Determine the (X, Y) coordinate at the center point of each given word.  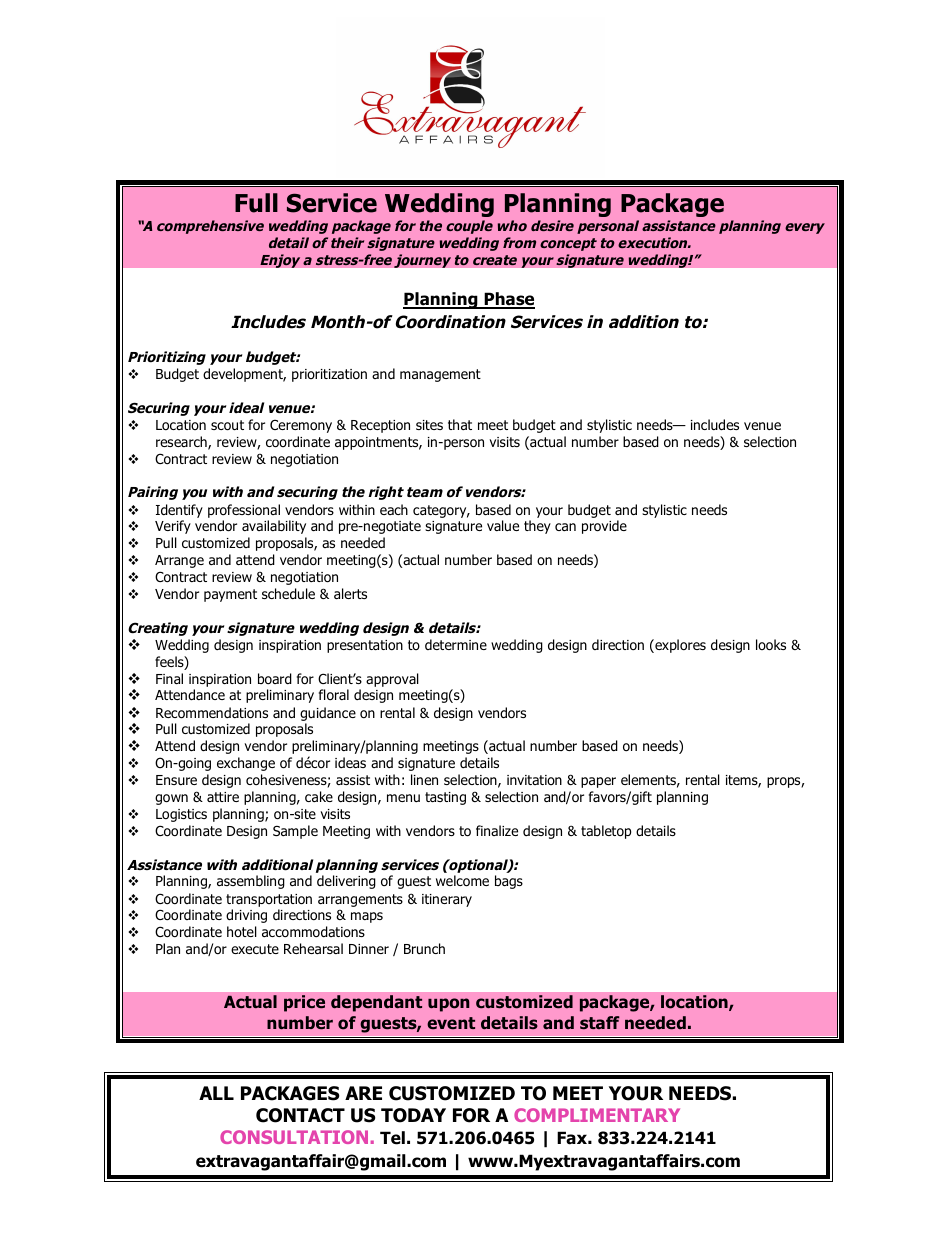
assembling (251, 882)
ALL (216, 1093)
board (275, 679)
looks (771, 645)
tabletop (606, 832)
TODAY (413, 1115)
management (440, 375)
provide (604, 527)
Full (256, 203)
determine (456, 644)
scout (227, 425)
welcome (462, 881)
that (460, 424)
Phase (508, 300)
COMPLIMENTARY (597, 1115)
